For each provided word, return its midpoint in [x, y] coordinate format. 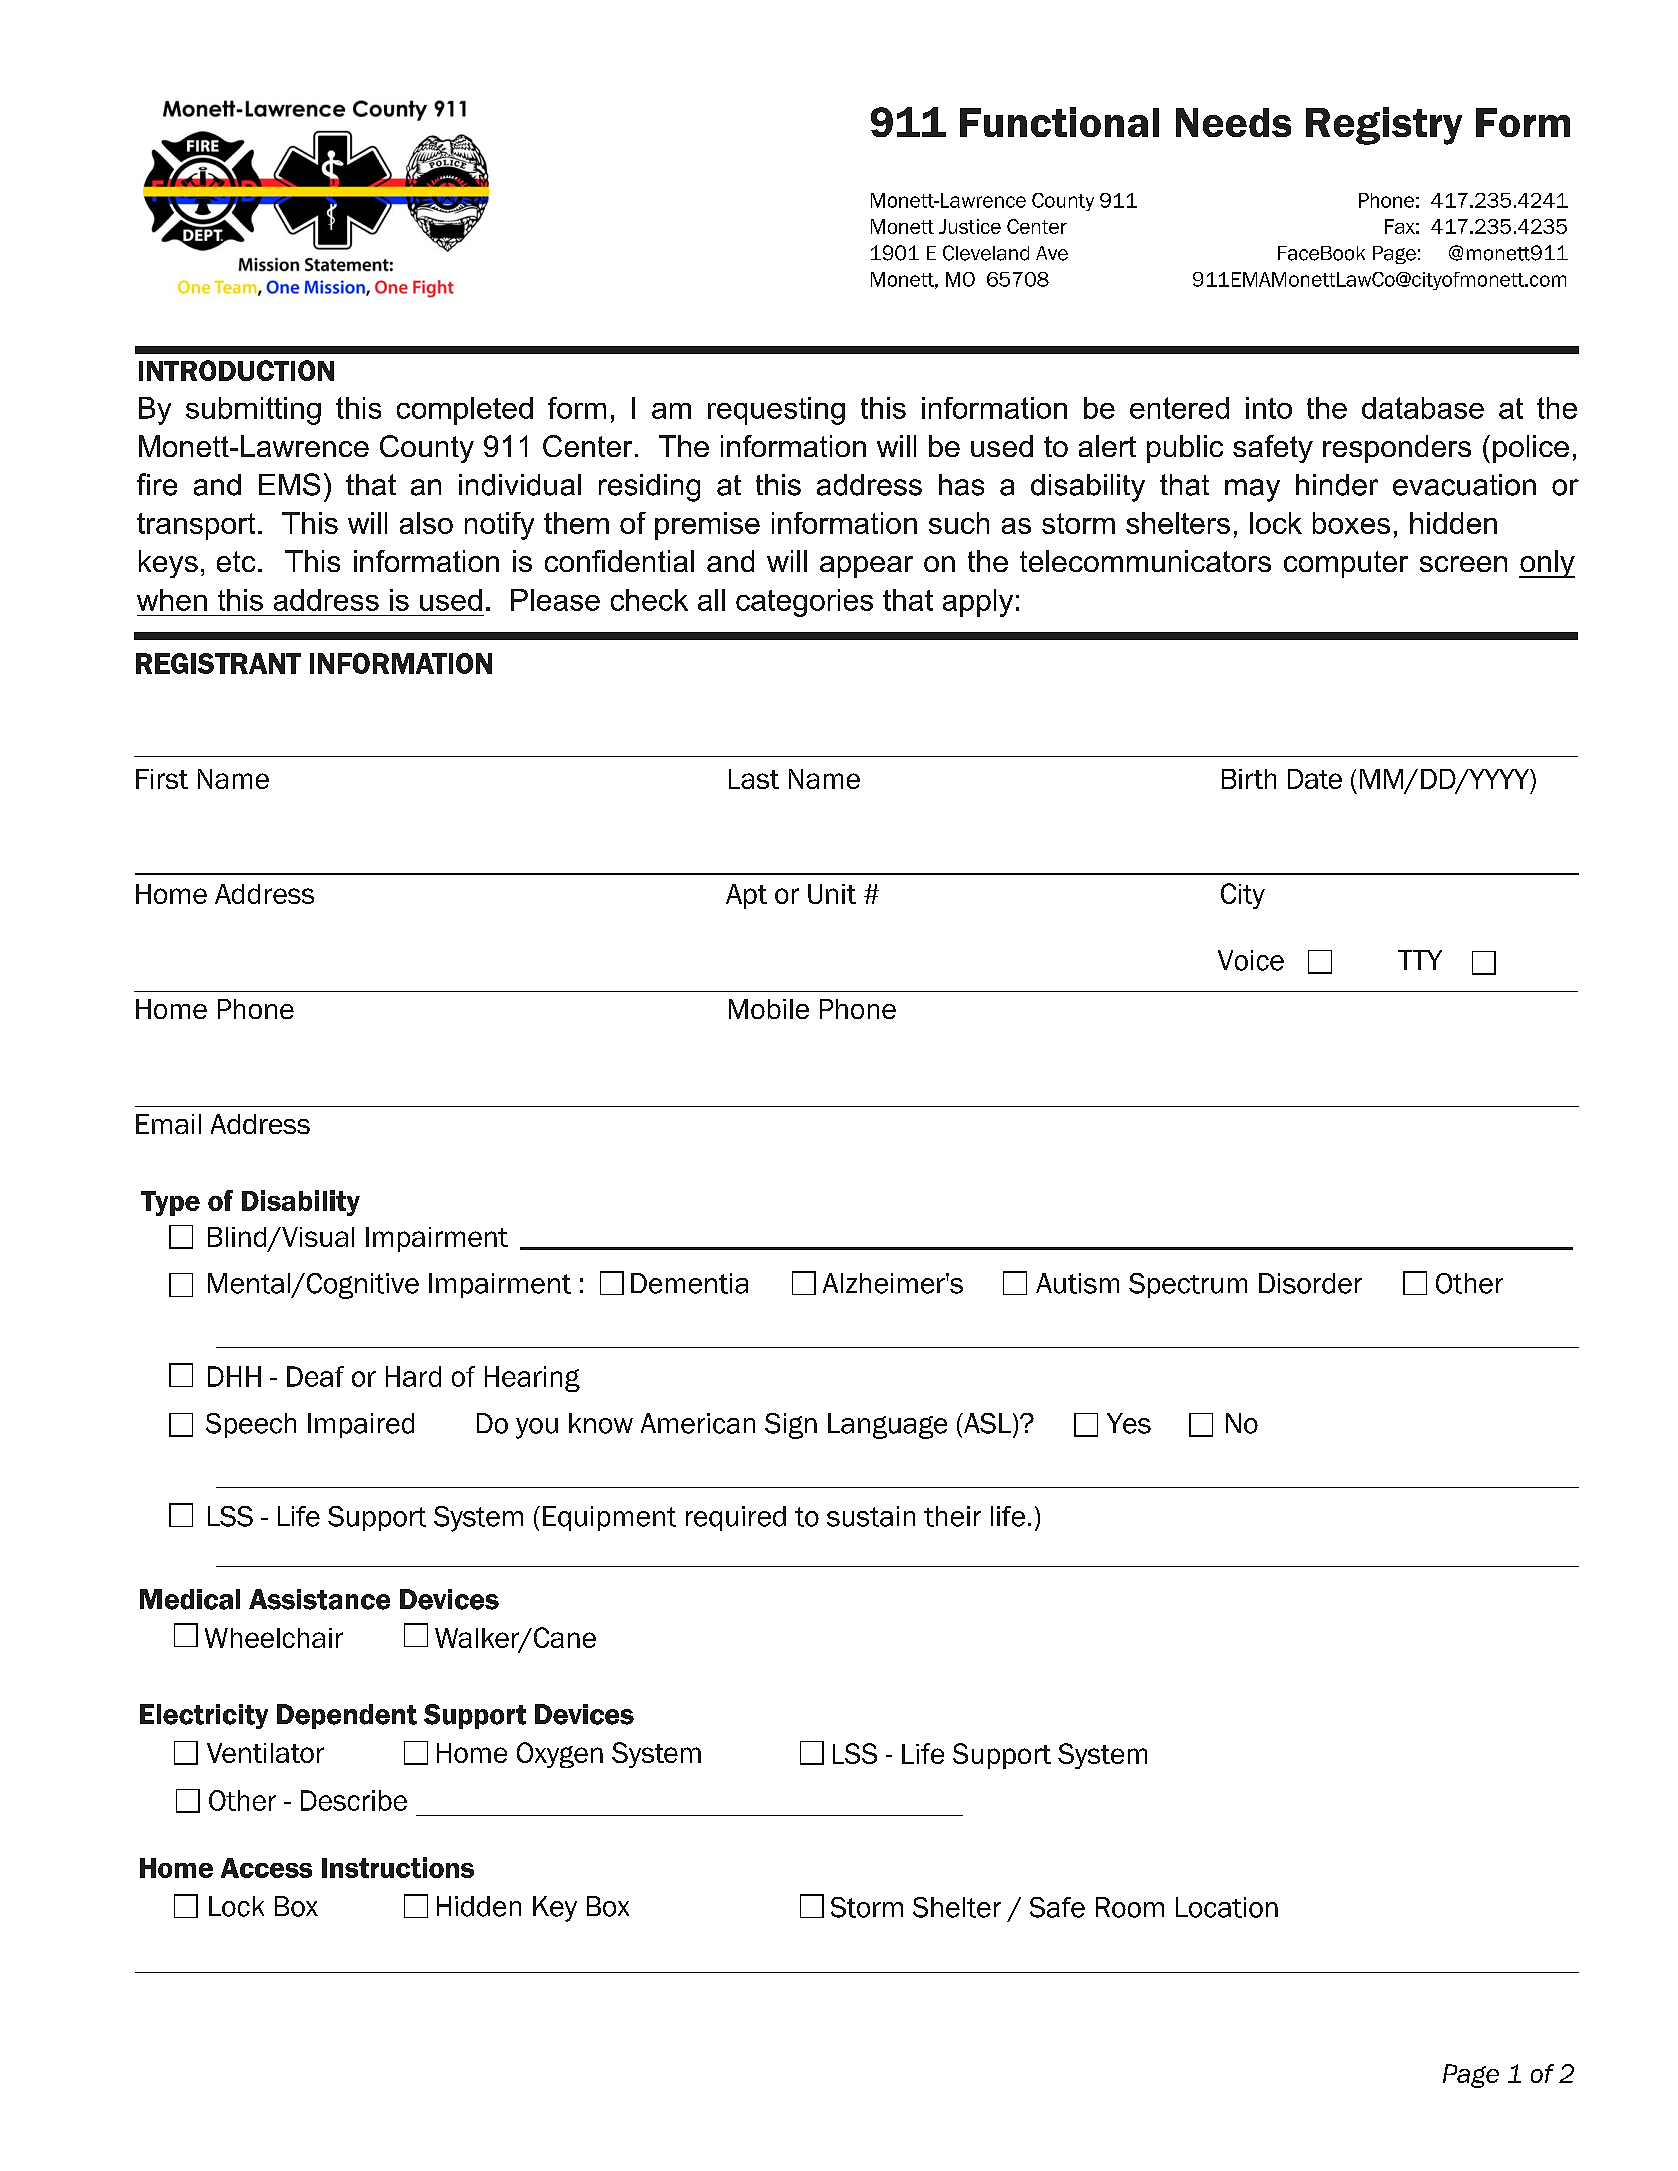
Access [266, 1868]
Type [170, 1203]
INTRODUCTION [236, 370]
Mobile [769, 1009]
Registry [1384, 126]
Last [754, 779]
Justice [970, 226]
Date [1315, 779]
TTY [1420, 960]
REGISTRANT [218, 663]
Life [923, 1753]
